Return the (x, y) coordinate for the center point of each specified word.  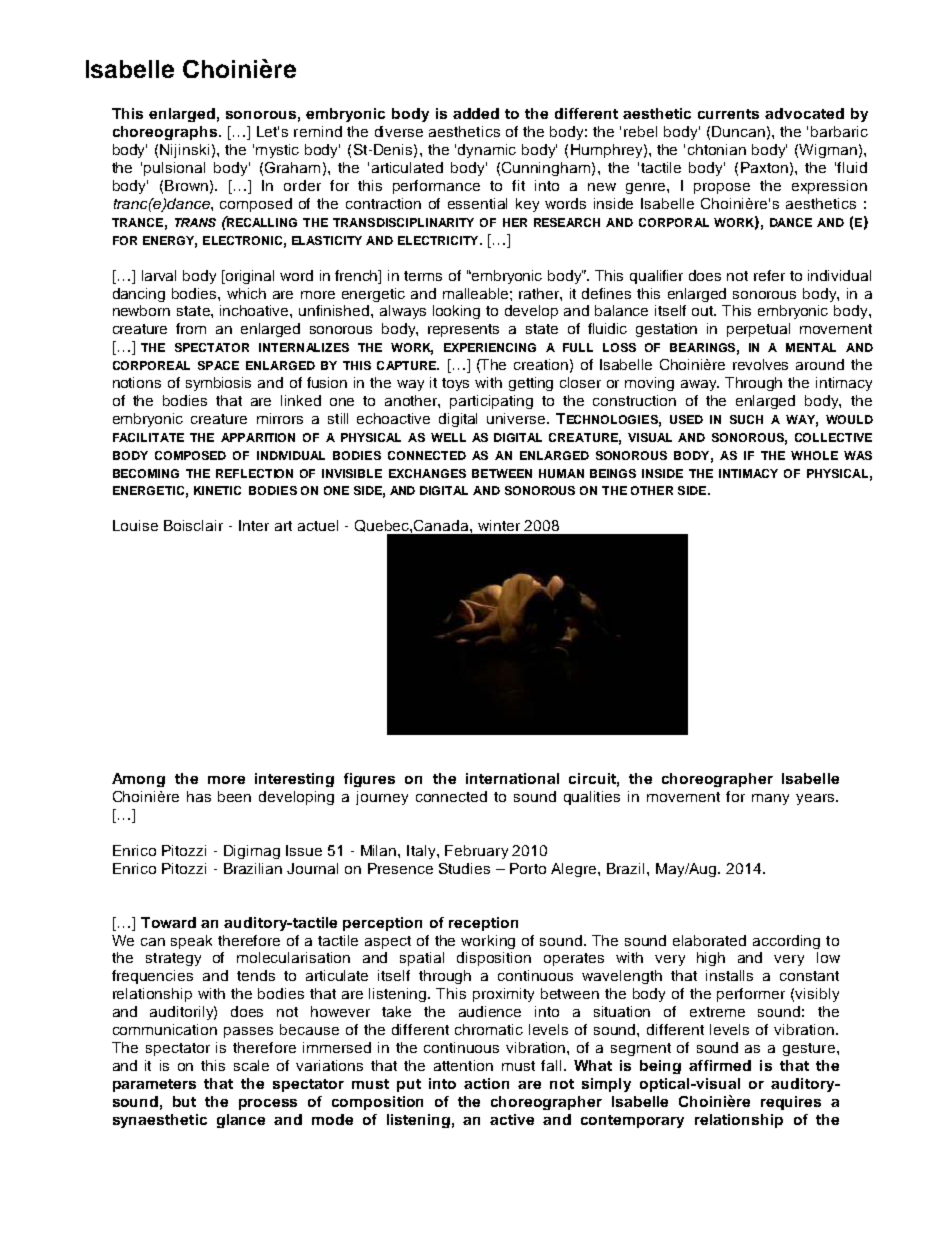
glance (241, 1121)
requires (791, 1103)
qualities (592, 798)
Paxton (764, 167)
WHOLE (814, 455)
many (770, 799)
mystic (277, 151)
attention (463, 1065)
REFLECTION (254, 473)
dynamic (487, 151)
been (234, 796)
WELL (448, 437)
